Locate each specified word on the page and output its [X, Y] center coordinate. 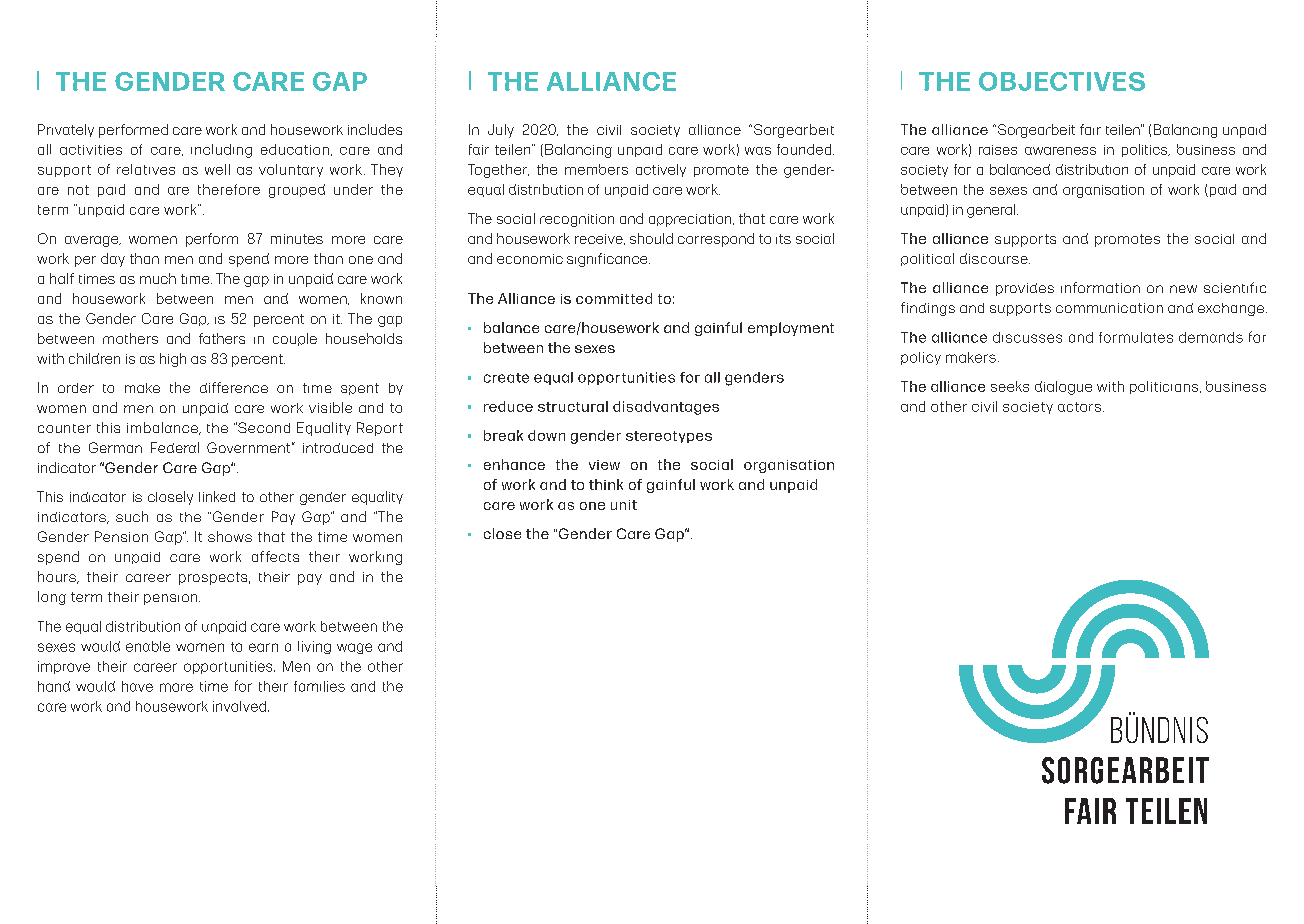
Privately [66, 130]
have [137, 686]
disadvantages [666, 408]
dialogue [1063, 388]
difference [234, 387]
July [501, 131]
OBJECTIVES [1062, 81]
